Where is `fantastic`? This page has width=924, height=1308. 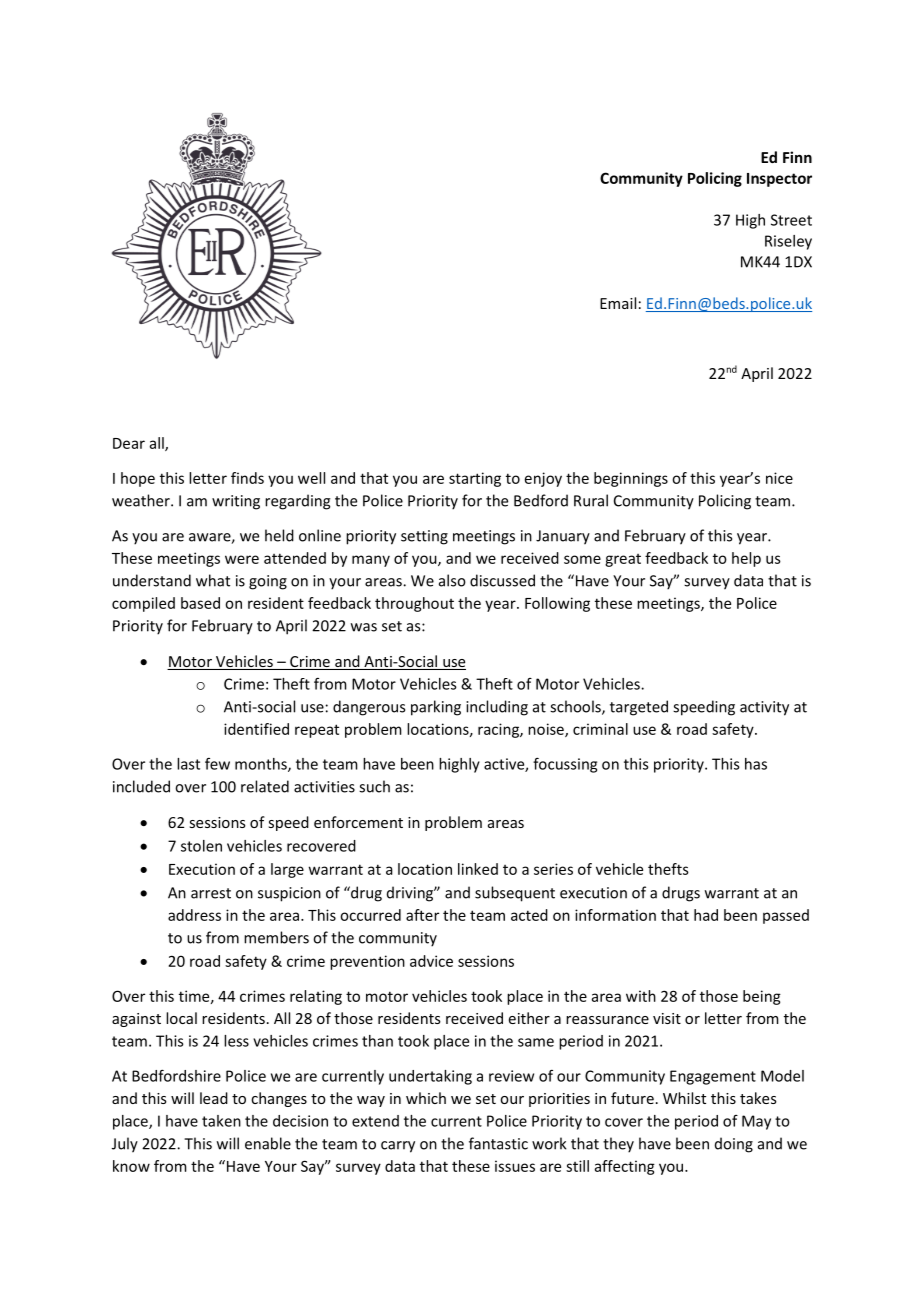 fantastic is located at coordinates (498, 1143).
